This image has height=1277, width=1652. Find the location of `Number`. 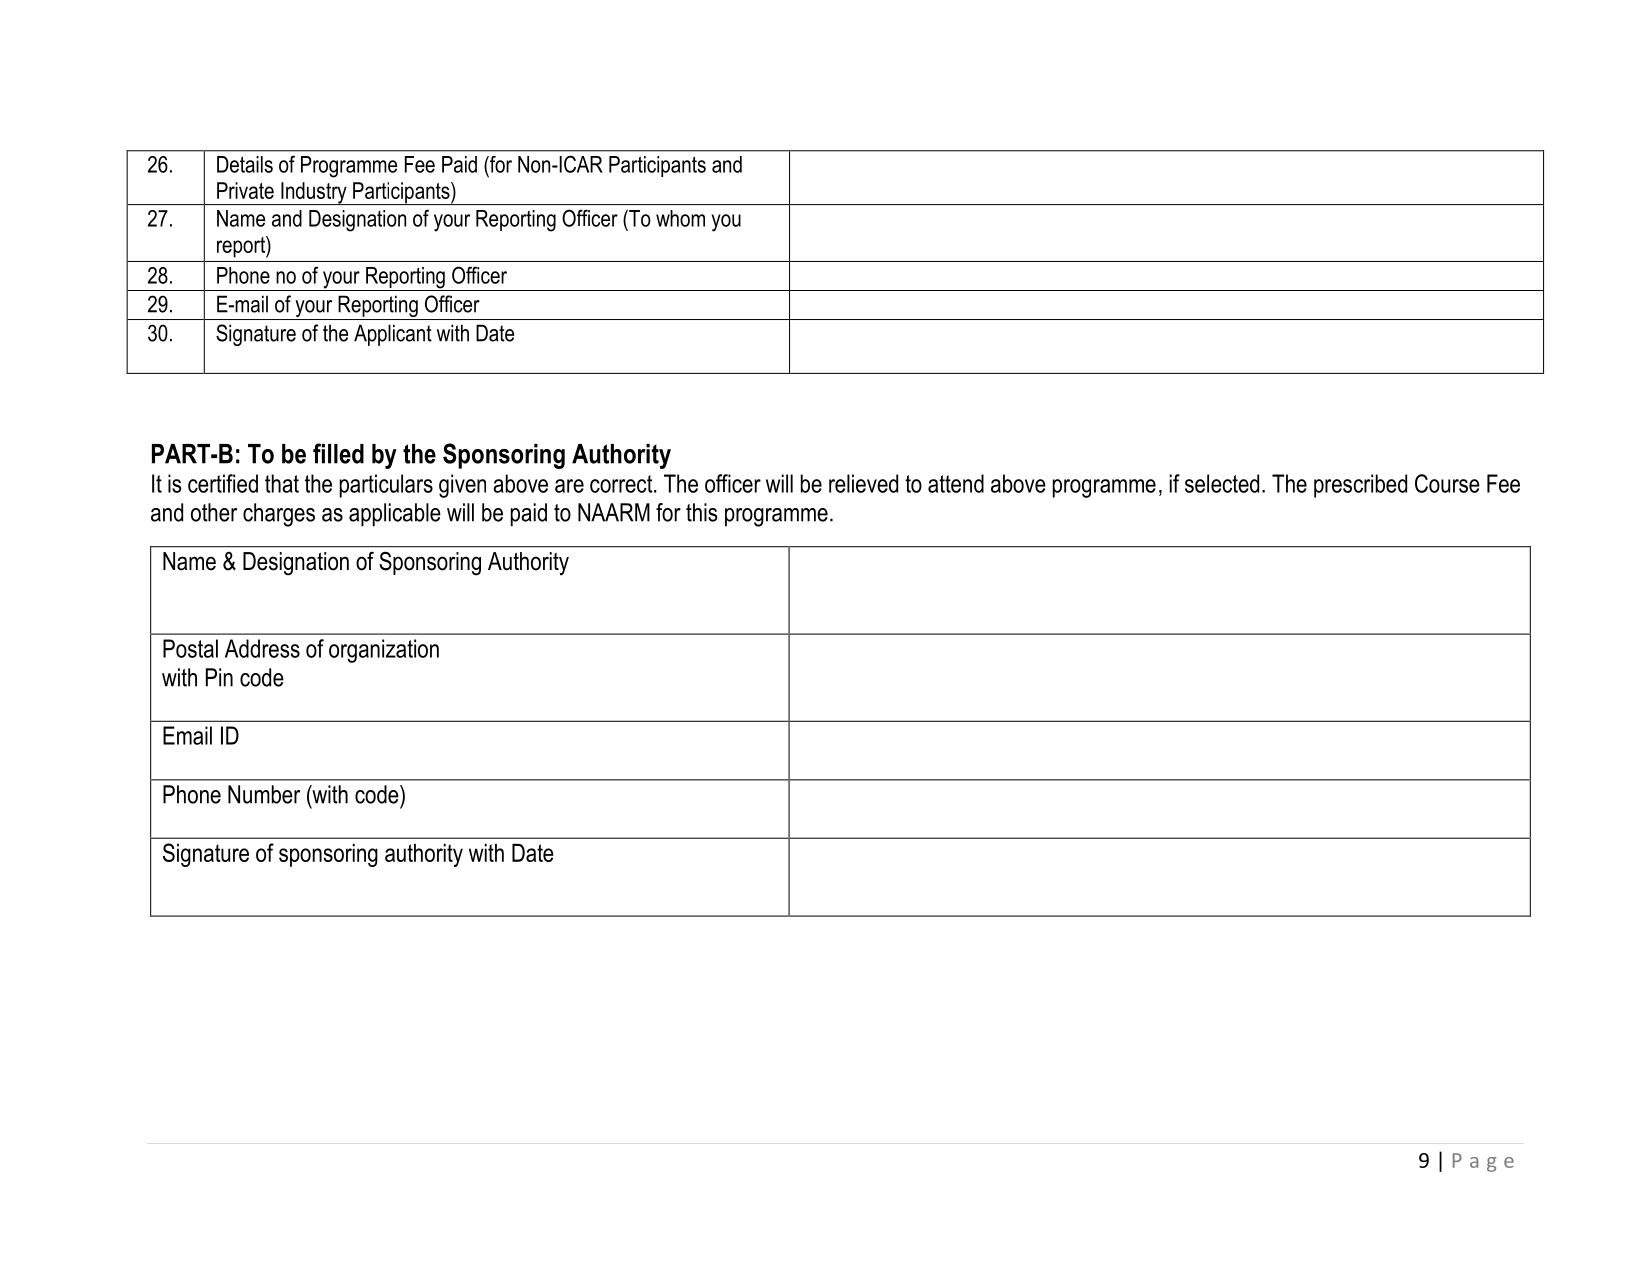

Number is located at coordinates (264, 794).
